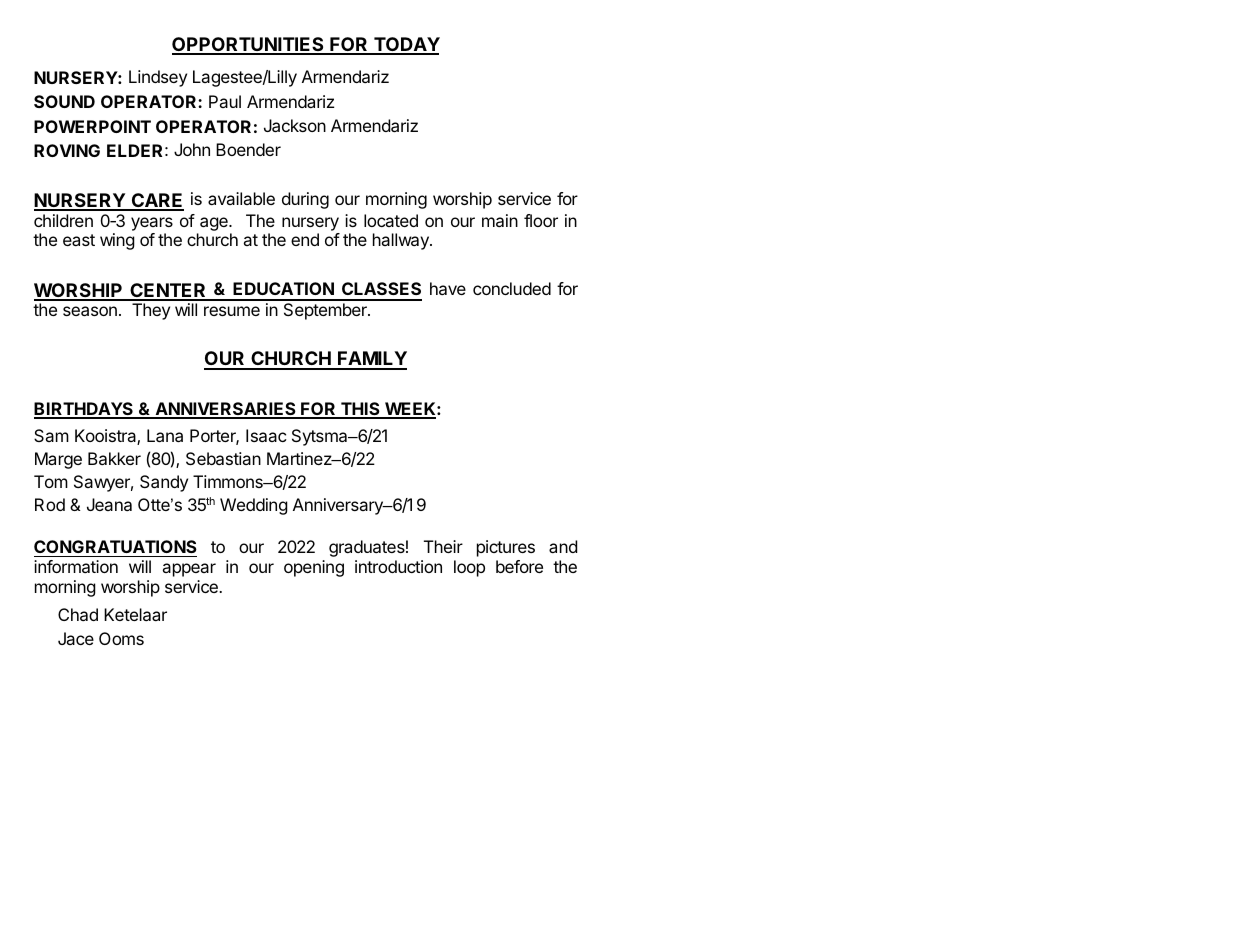  Describe the element at coordinates (500, 220) in the image. I see `main` at that location.
